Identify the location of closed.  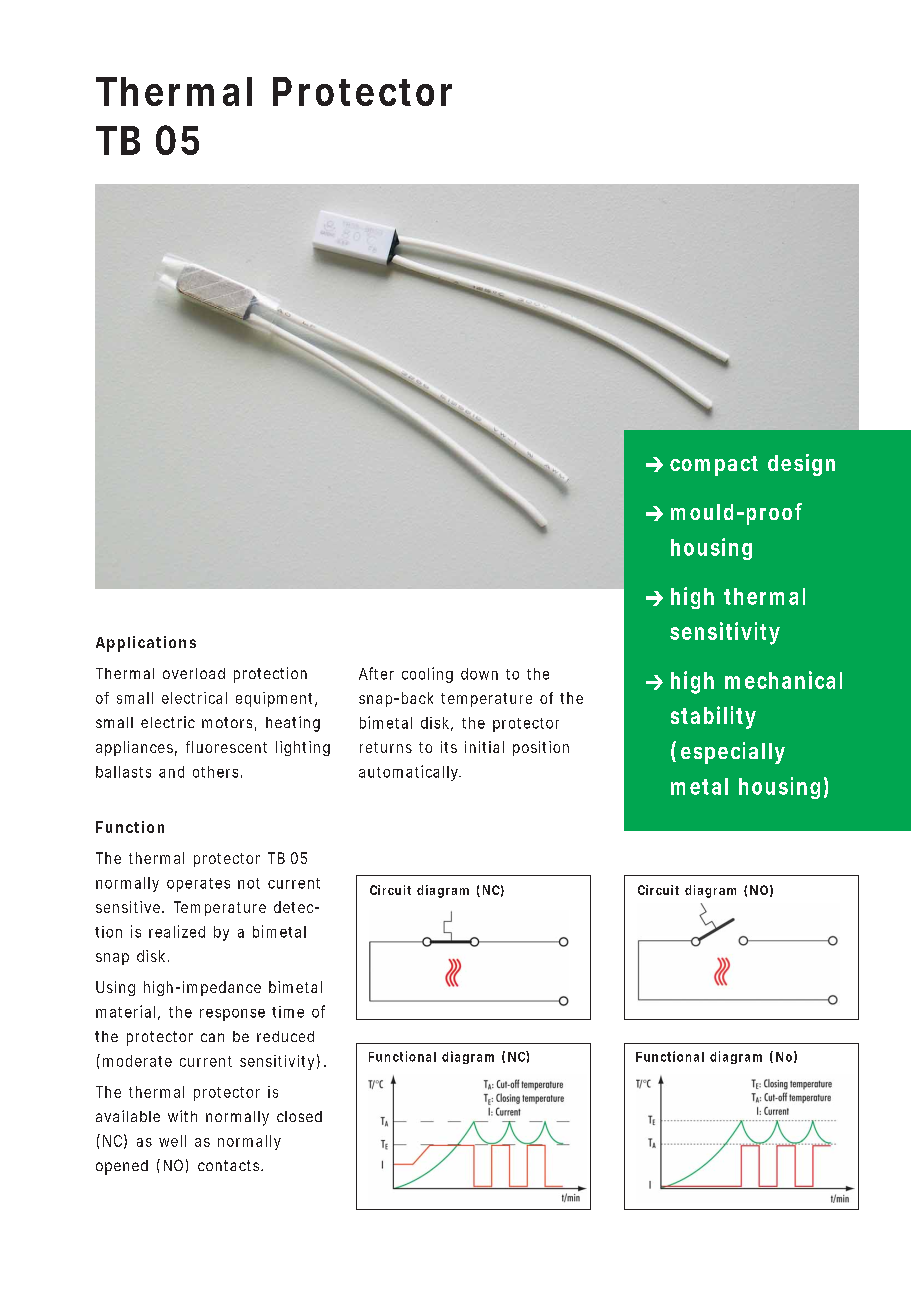
(299, 1116).
